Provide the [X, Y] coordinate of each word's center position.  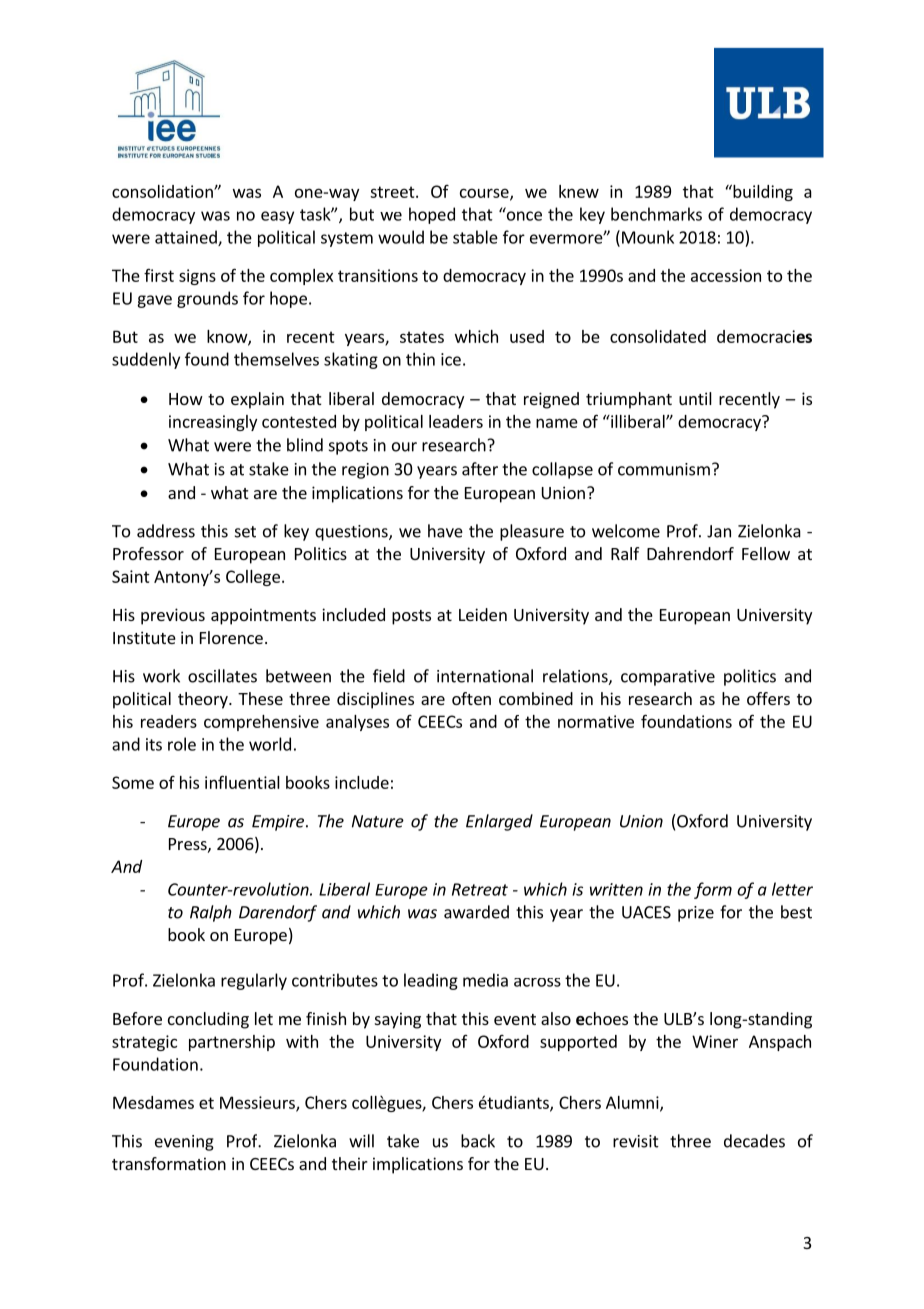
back [478, 1141]
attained [187, 238]
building [762, 192]
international [485, 676]
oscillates [222, 676]
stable [475, 237]
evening [184, 1143]
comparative [668, 678]
